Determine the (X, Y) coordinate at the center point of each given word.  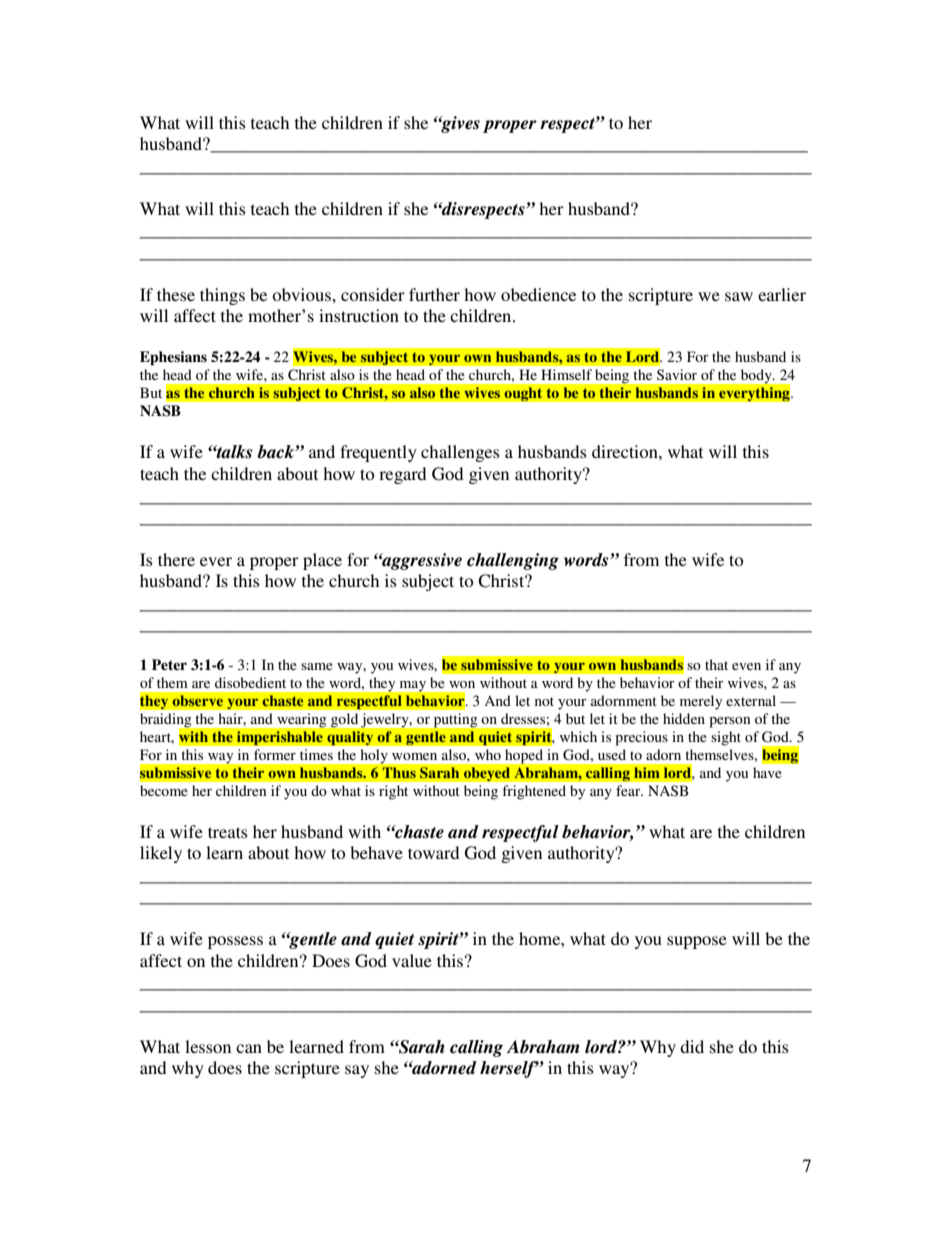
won (462, 684)
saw (739, 296)
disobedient (250, 682)
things (222, 296)
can (249, 1048)
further (434, 294)
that (716, 664)
